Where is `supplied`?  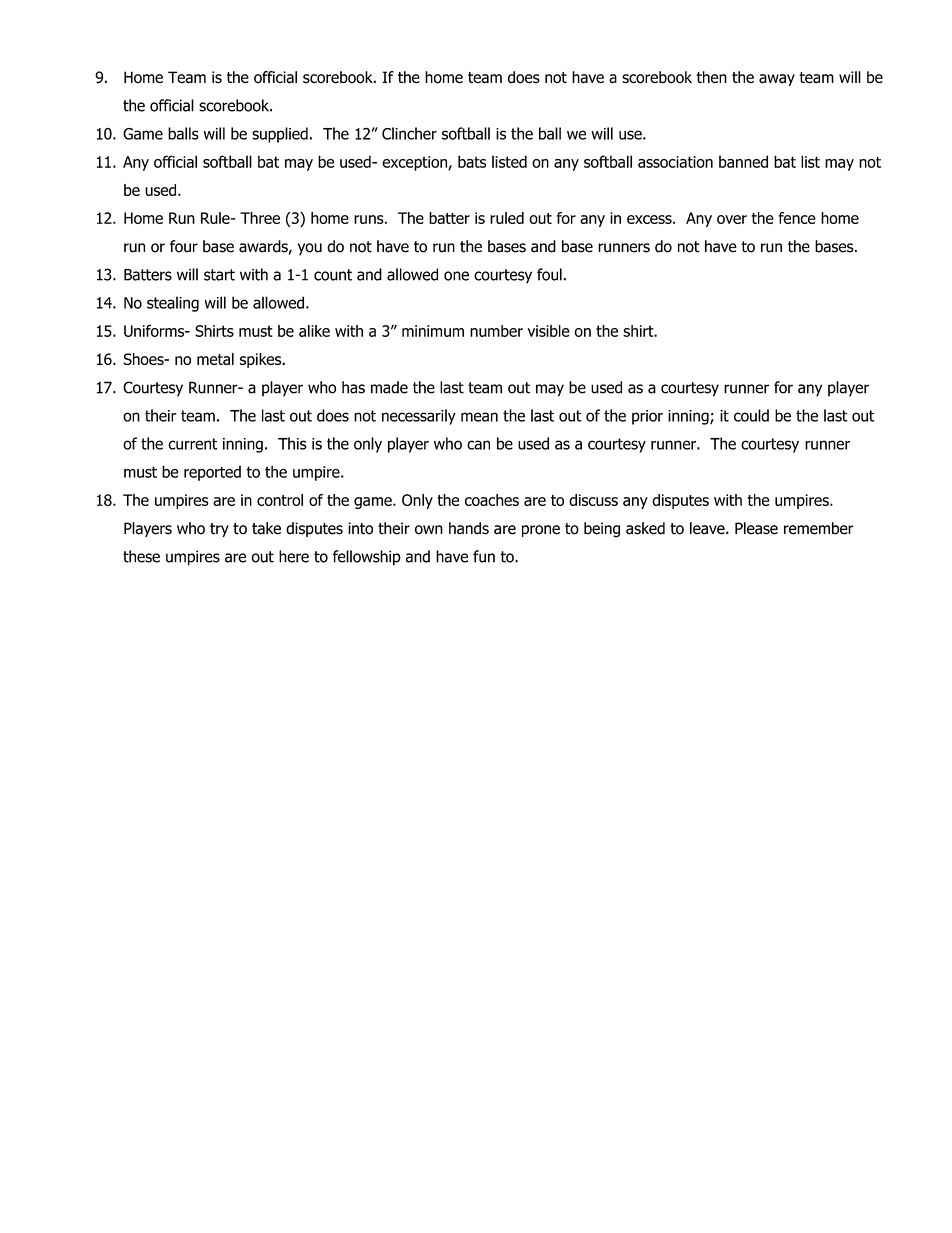 supplied is located at coordinates (280, 135).
